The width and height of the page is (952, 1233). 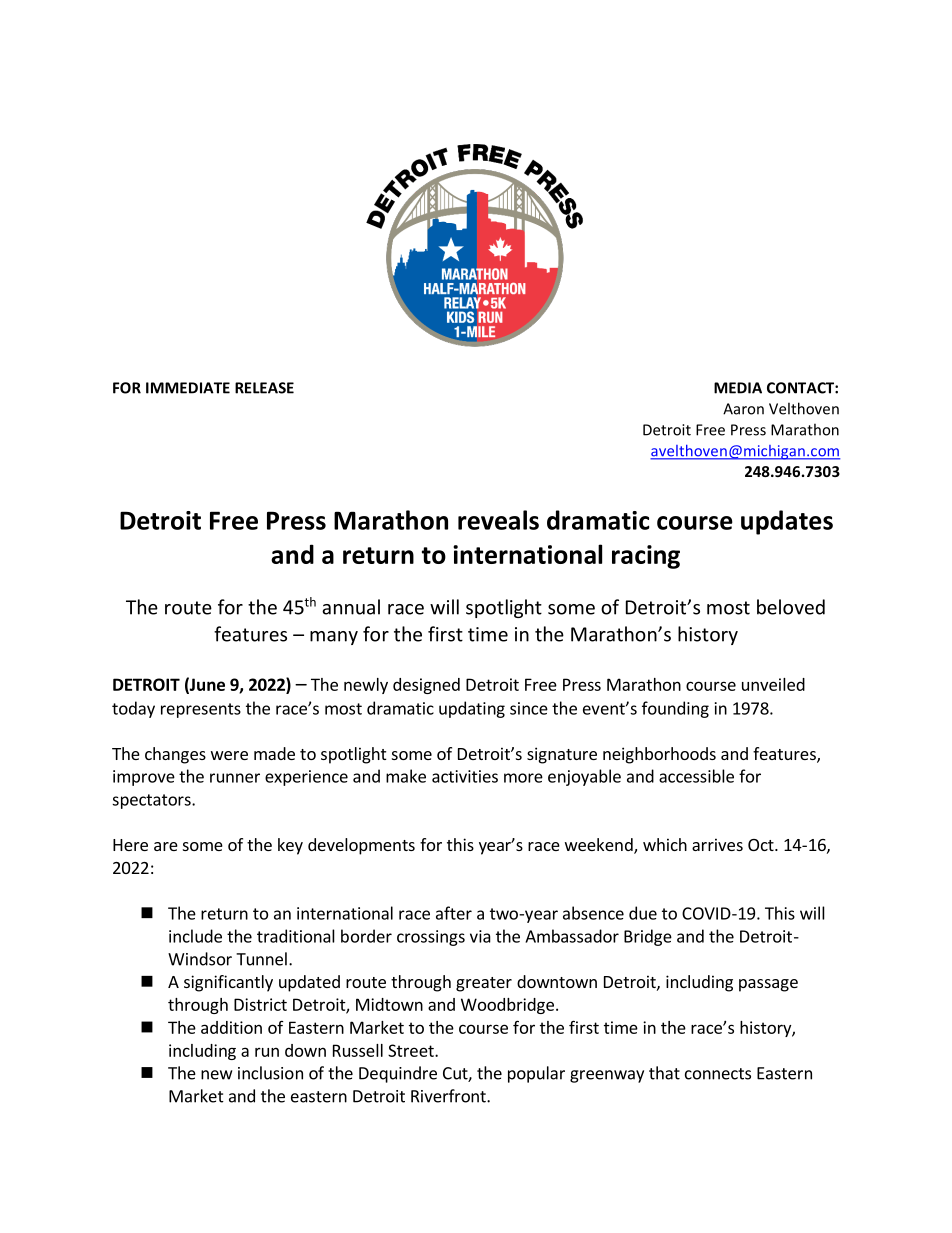 I want to click on RELEASE, so click(x=264, y=388).
